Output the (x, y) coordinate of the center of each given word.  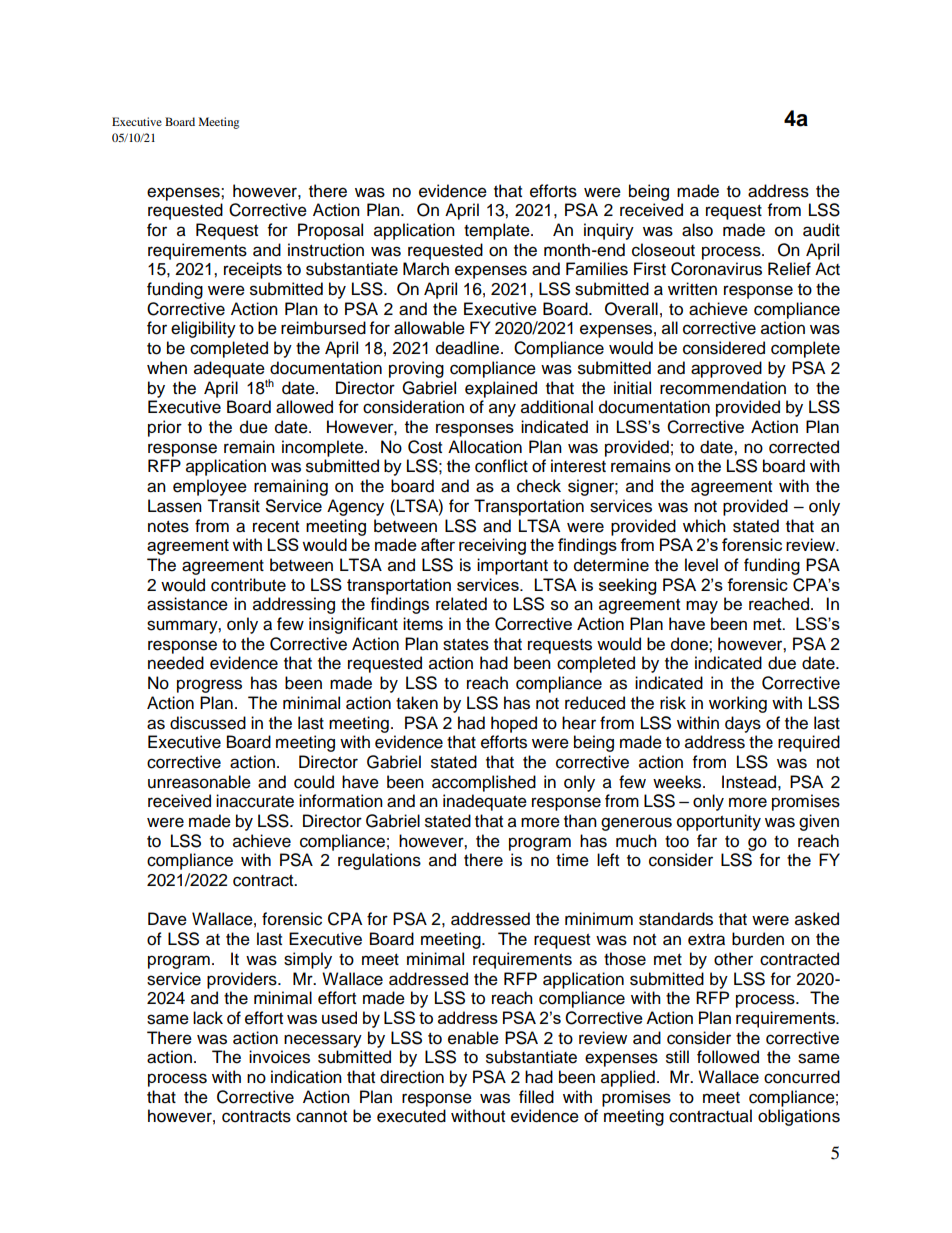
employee (210, 487)
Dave (167, 919)
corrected (804, 447)
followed (728, 1057)
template (498, 231)
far (707, 841)
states (466, 645)
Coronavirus (716, 269)
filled (536, 1097)
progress (209, 686)
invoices (279, 1057)
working (738, 704)
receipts (253, 270)
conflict (501, 466)
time (572, 860)
